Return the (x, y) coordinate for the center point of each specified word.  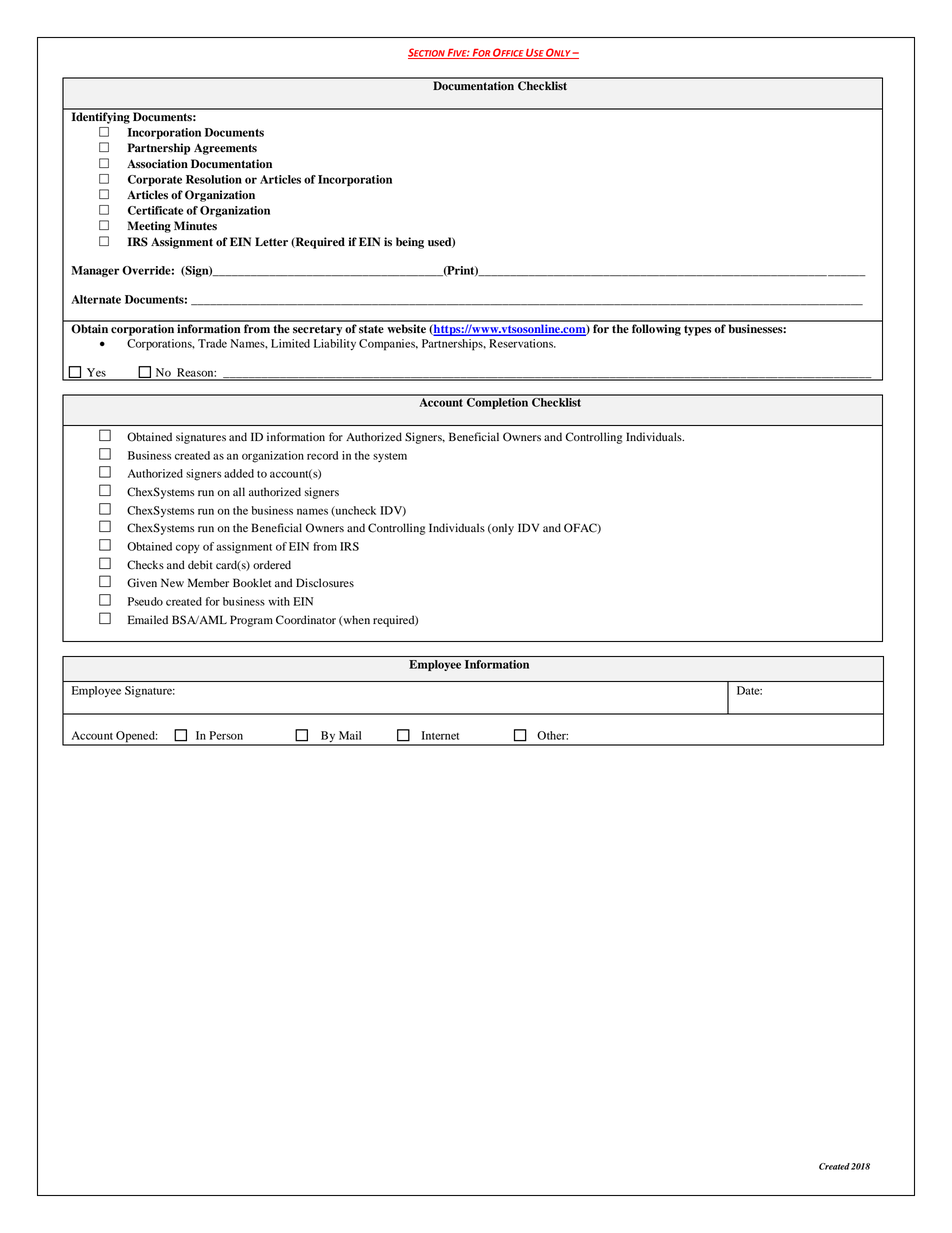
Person (226, 735)
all (239, 491)
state (371, 329)
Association (157, 164)
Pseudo (145, 601)
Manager (95, 271)
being (410, 243)
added (239, 473)
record (322, 455)
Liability (335, 344)
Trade (212, 343)
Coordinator (306, 620)
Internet (440, 735)
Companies (388, 345)
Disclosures (325, 582)
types (697, 330)
